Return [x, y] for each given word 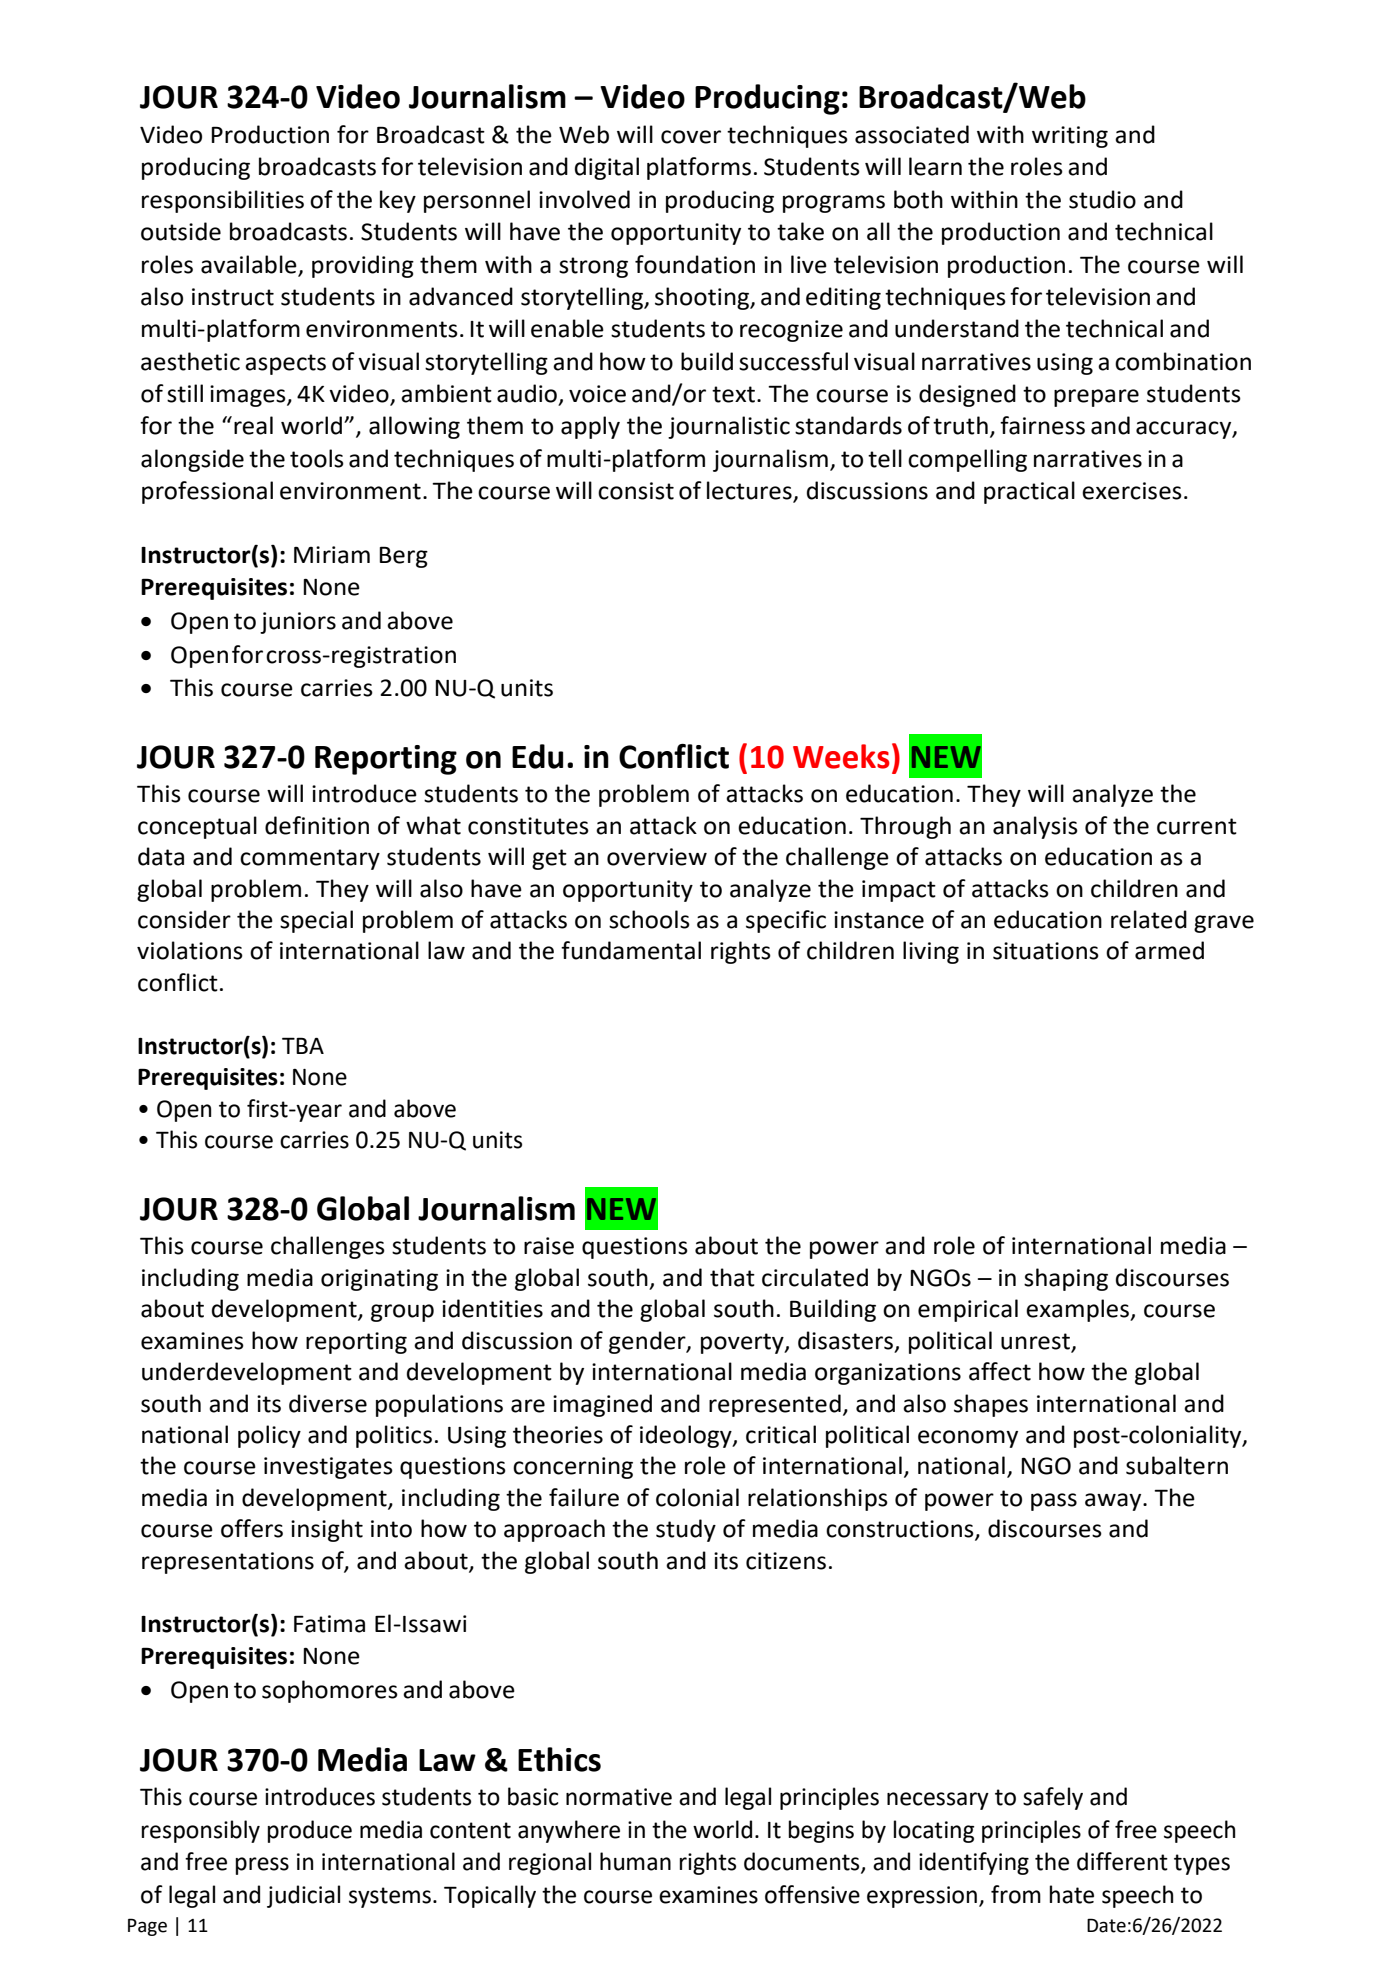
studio [1102, 199]
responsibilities [223, 201]
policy [269, 1436]
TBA [303, 1045]
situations [1046, 951]
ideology [687, 1436]
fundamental [631, 950]
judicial [303, 1896]
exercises [1132, 491]
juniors [298, 623]
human [635, 1861]
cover [691, 137]
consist [636, 491]
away [1114, 1502]
